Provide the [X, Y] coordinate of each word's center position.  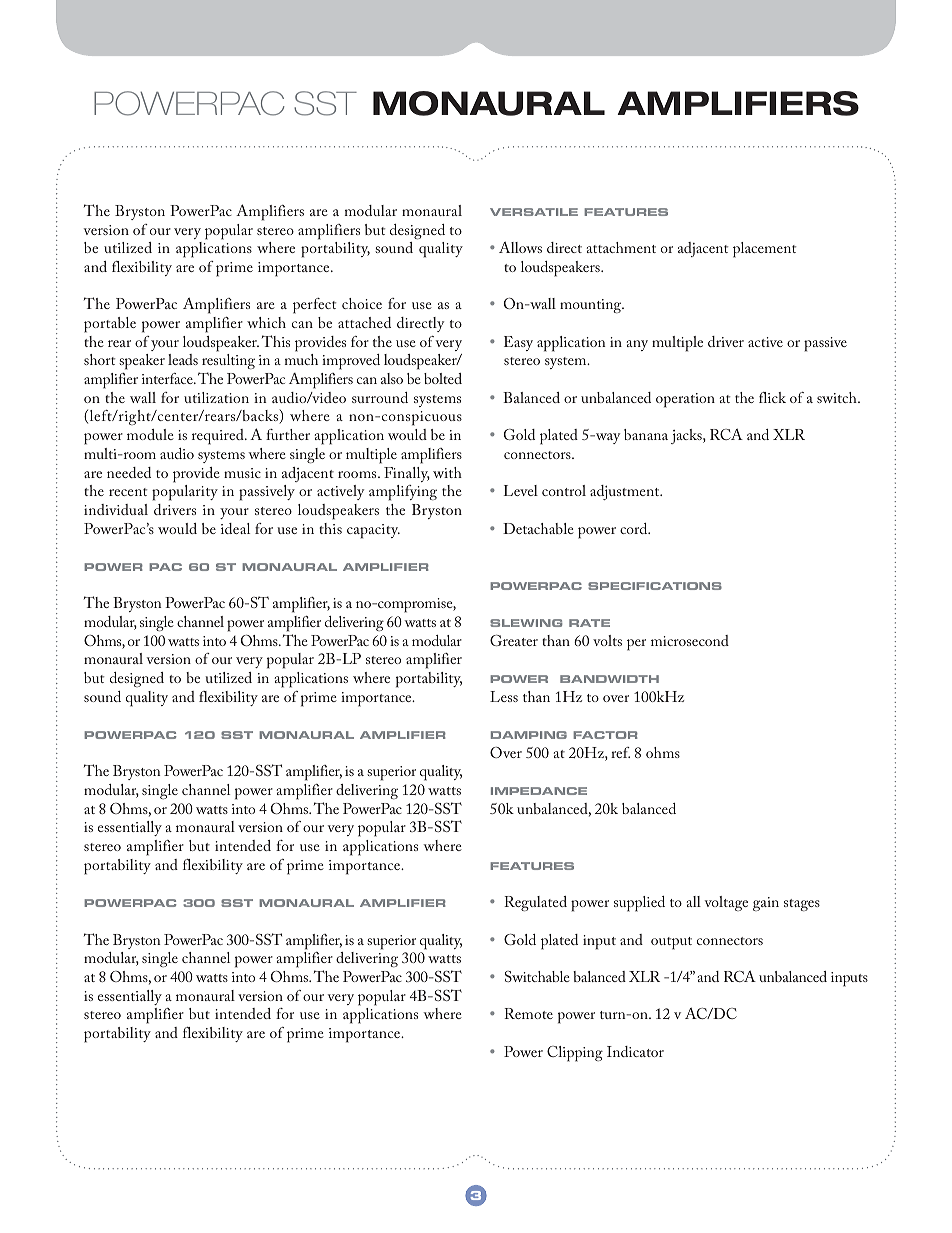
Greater [514, 640]
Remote [528, 1013]
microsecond [690, 640]
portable [110, 325]
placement [764, 250]
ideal [235, 528]
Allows [520, 247]
